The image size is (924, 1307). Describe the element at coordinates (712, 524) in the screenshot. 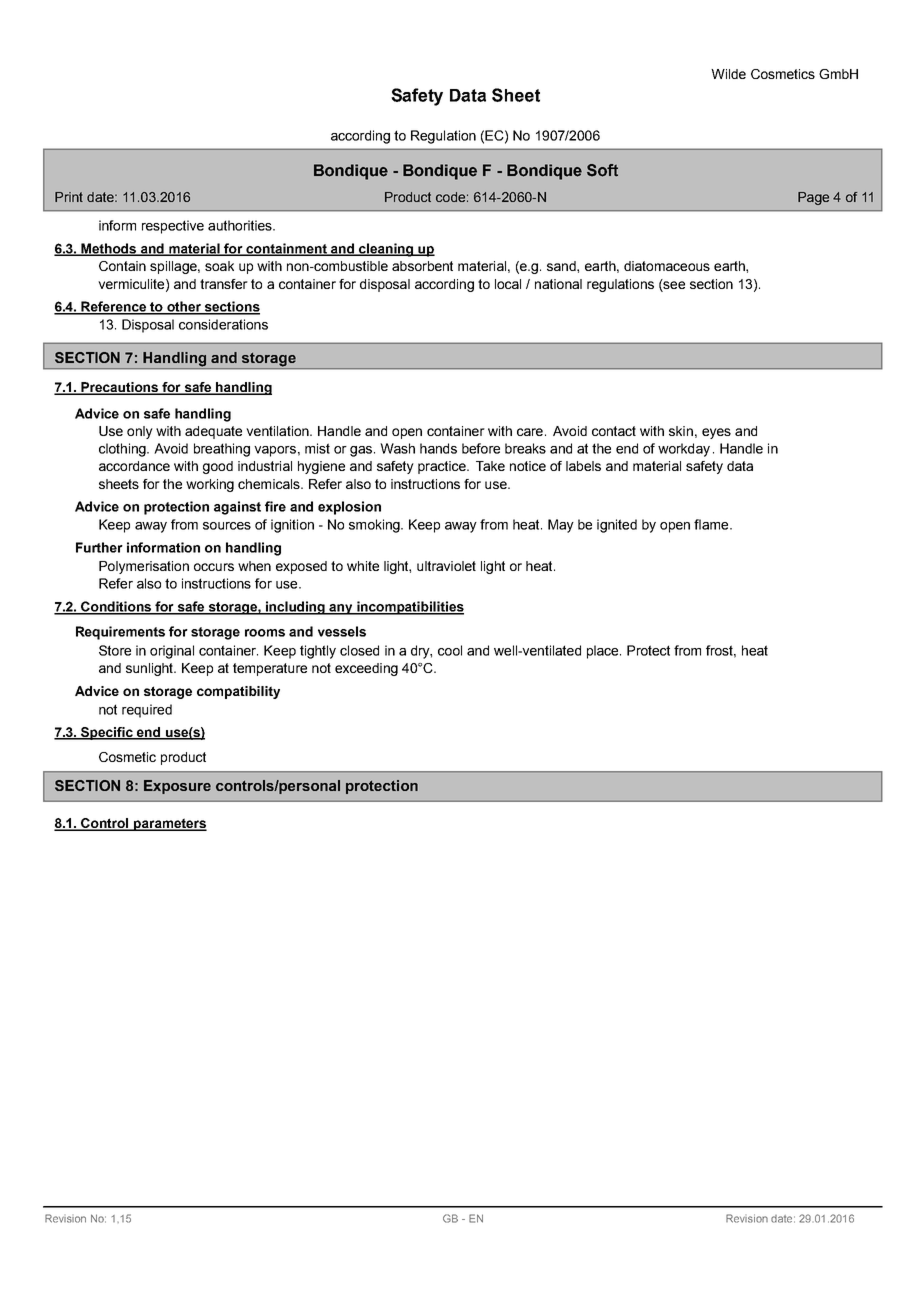

I see `flame` at that location.
